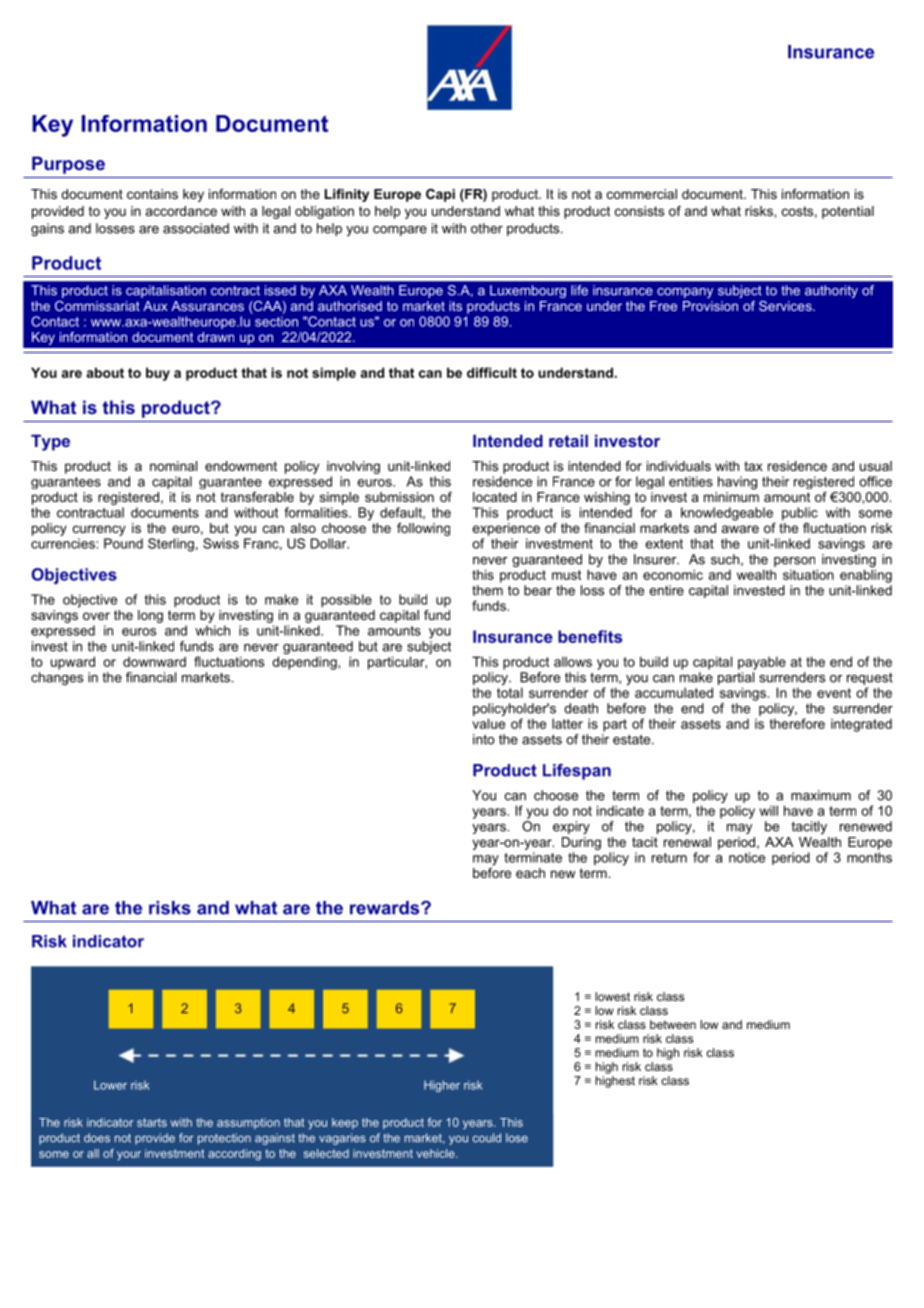 This screenshot has width=924, height=1308. Describe the element at coordinates (673, 1024) in the screenshot. I see `between` at that location.
